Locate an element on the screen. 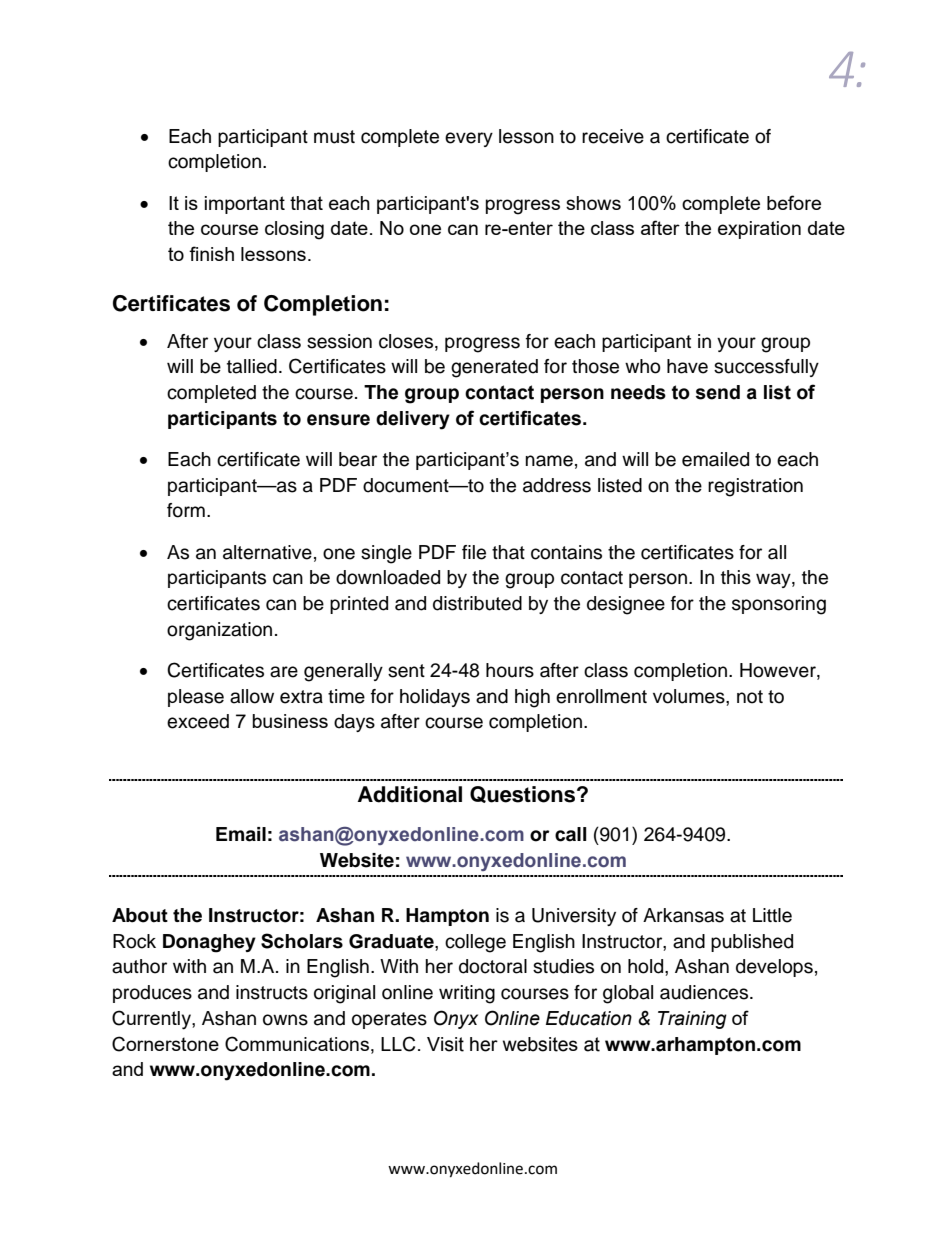 This screenshot has width=952, height=1233. tallied is located at coordinates (252, 366).
